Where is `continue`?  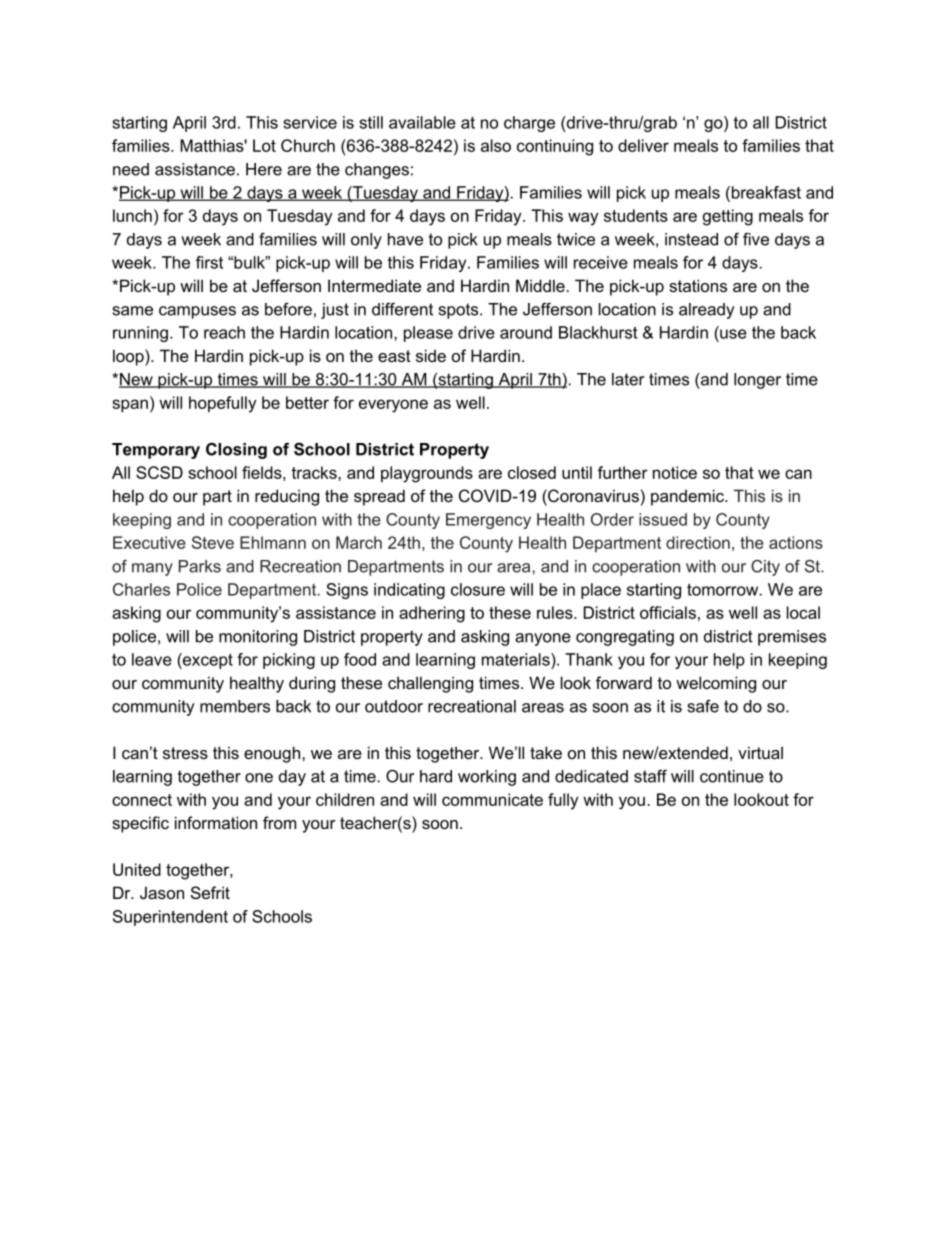
continue is located at coordinates (732, 776).
